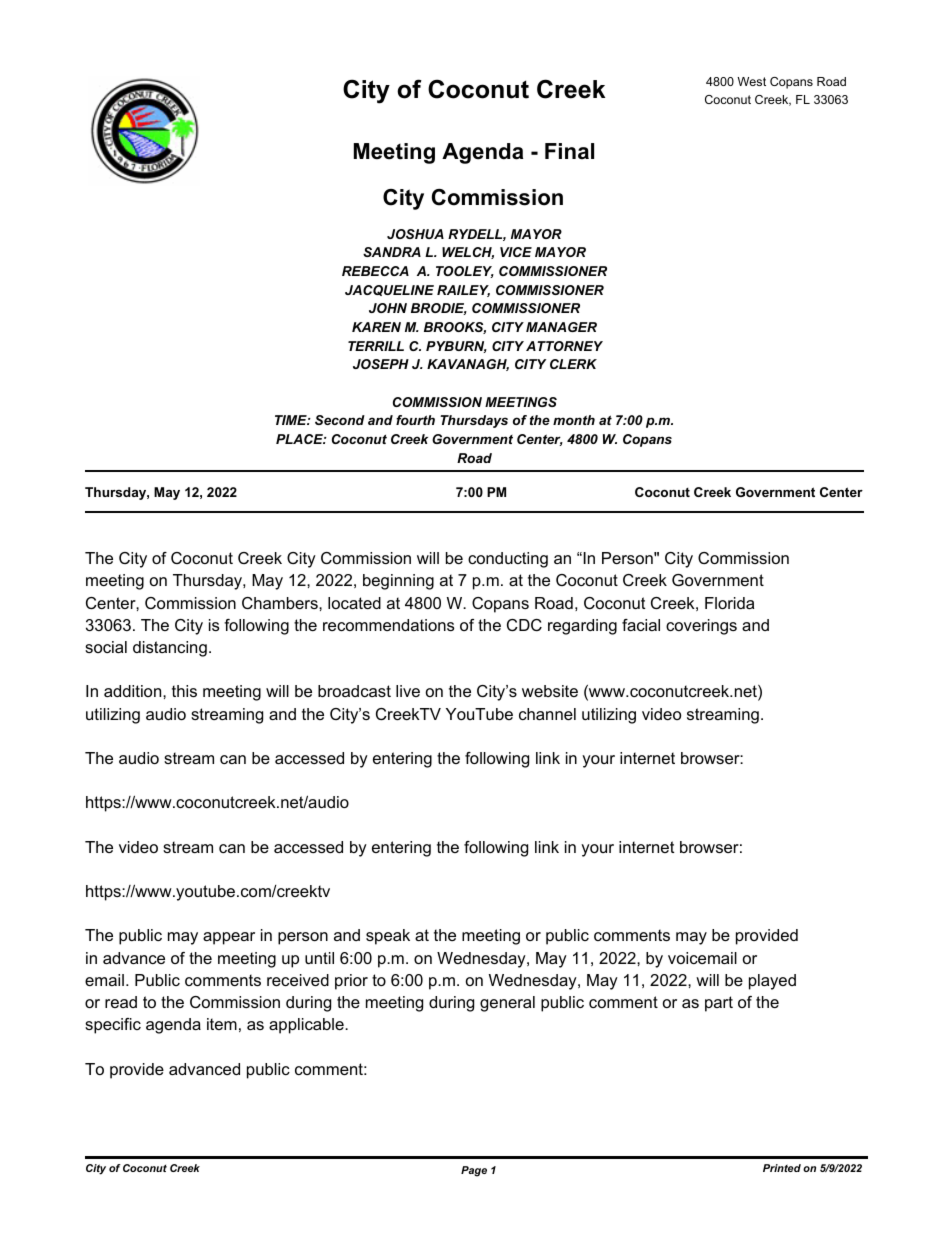  I want to click on Final, so click(569, 151).
